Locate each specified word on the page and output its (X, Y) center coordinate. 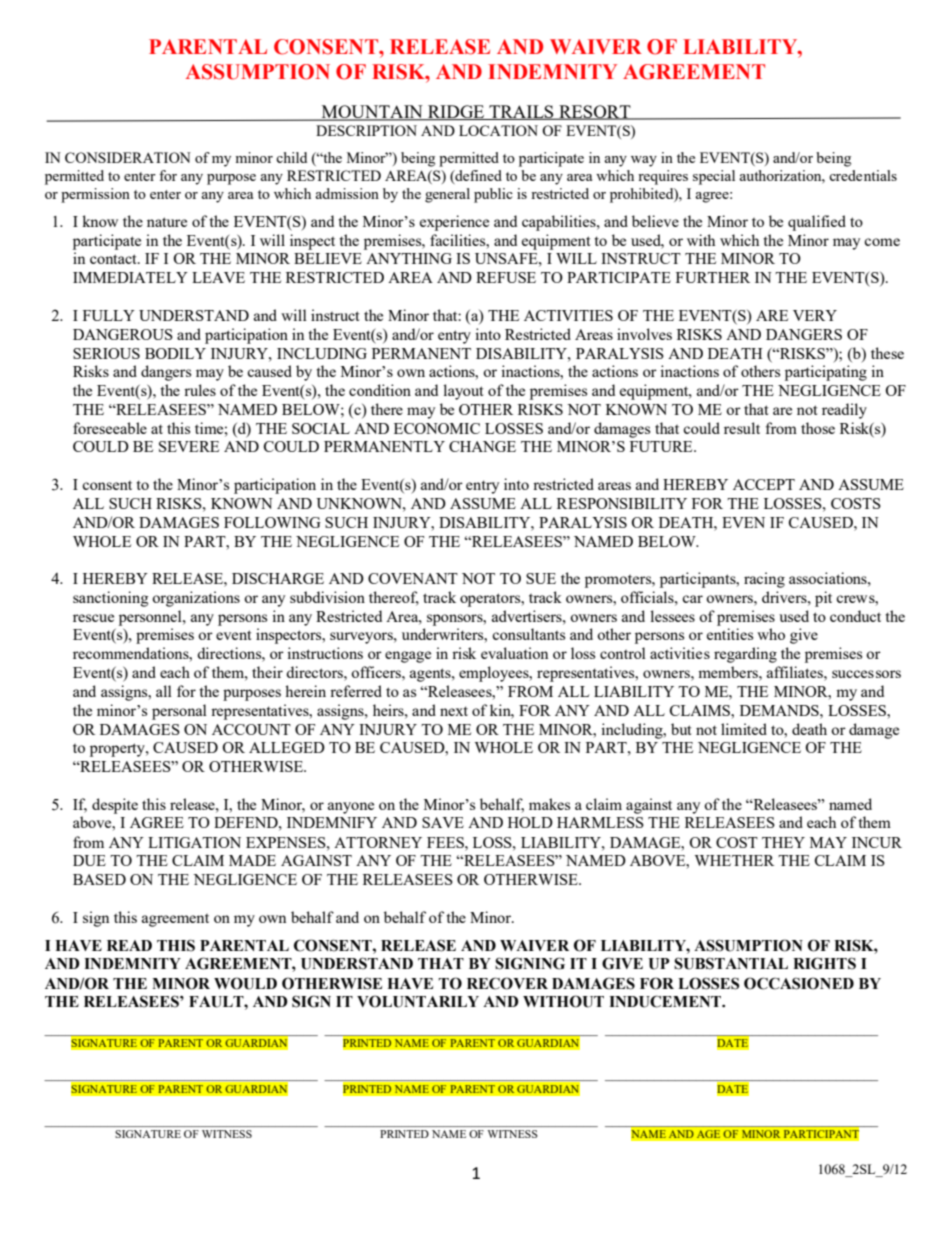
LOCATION (498, 130)
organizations (196, 599)
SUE (541, 578)
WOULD (245, 983)
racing (764, 580)
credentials (863, 175)
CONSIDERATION (128, 157)
